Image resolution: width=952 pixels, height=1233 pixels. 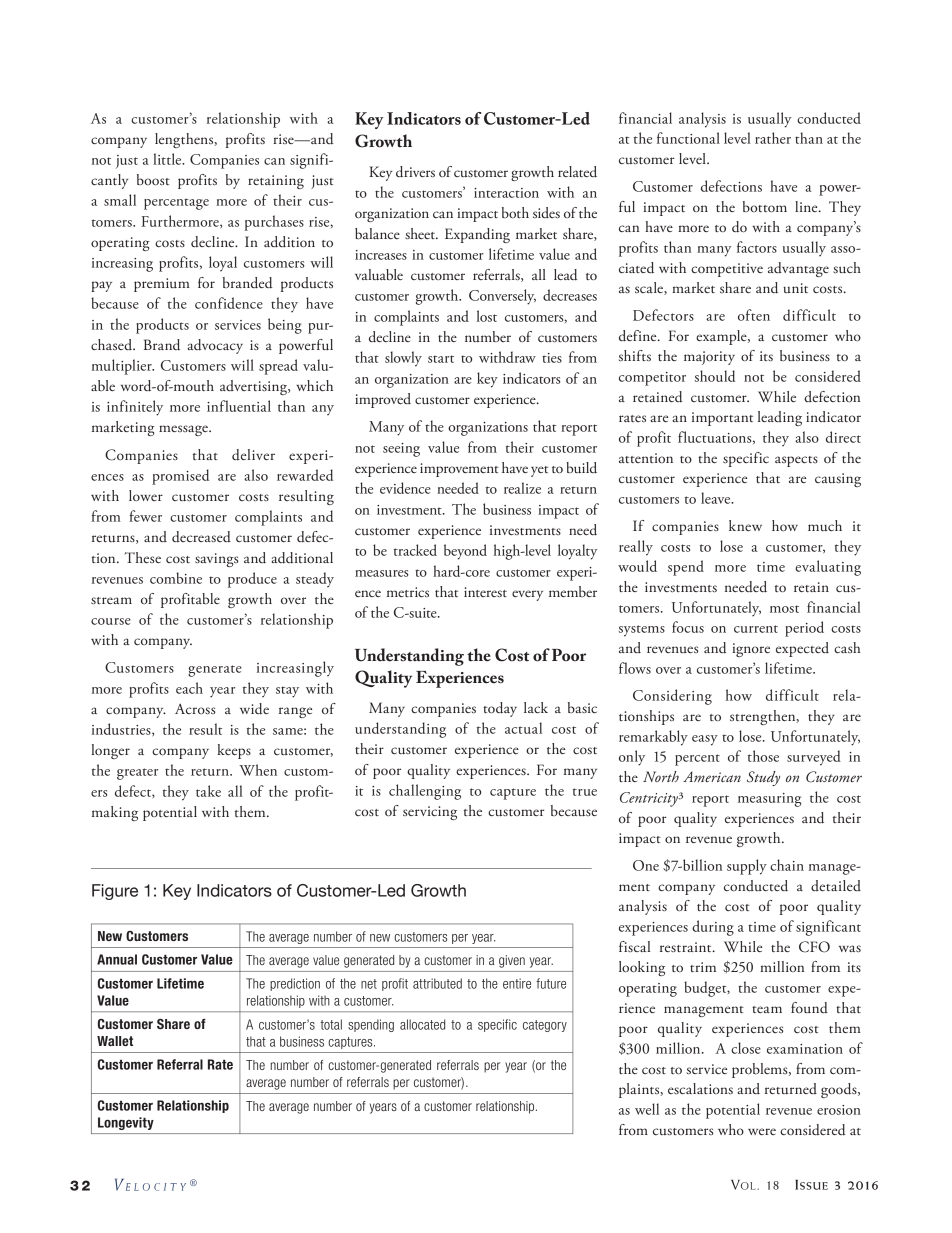 What do you see at coordinates (126, 1123) in the page?
I see `Longevity` at bounding box center [126, 1123].
